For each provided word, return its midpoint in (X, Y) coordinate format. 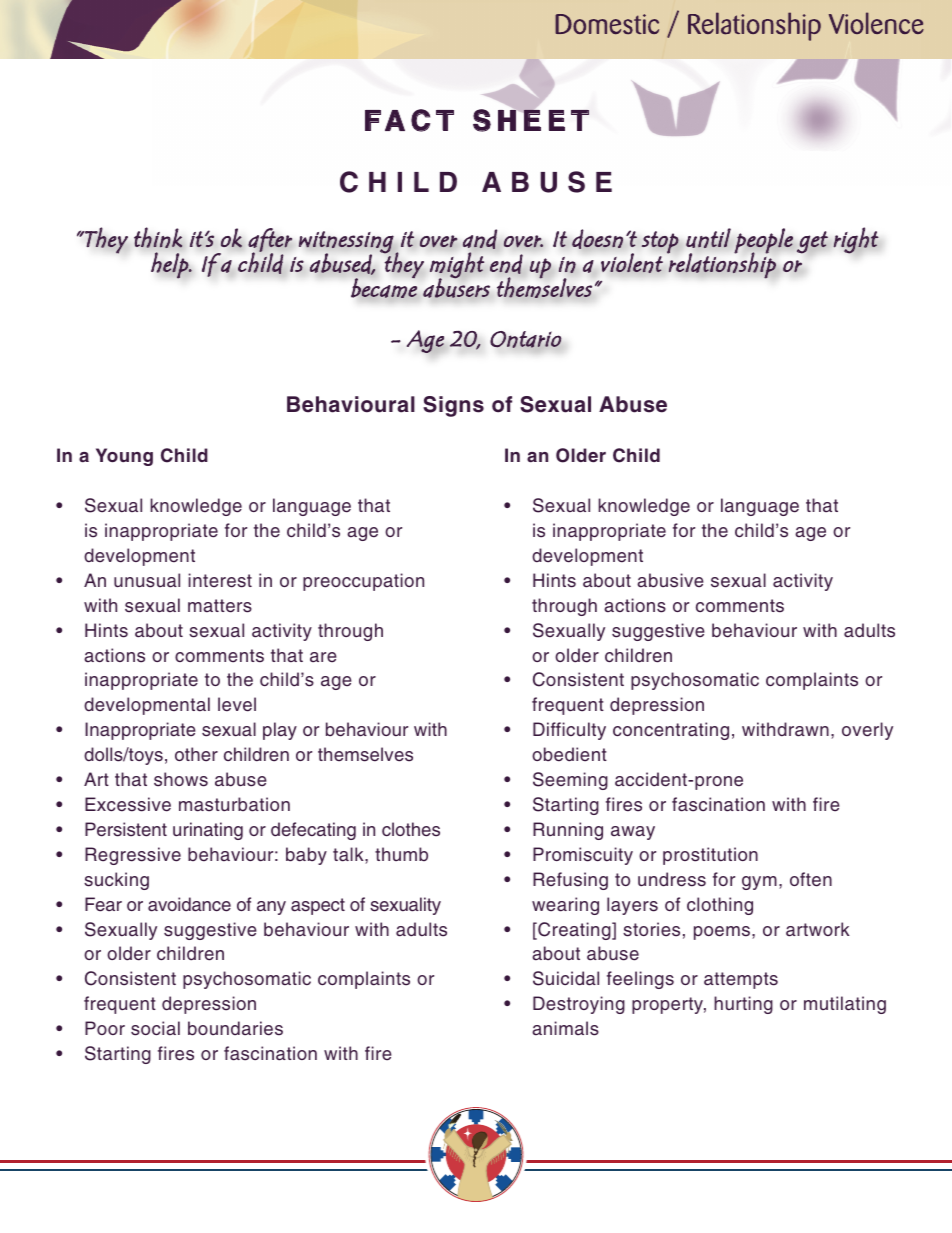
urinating (208, 831)
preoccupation (363, 582)
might (457, 266)
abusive (670, 580)
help (170, 265)
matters (220, 606)
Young (124, 457)
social (155, 1028)
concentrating (671, 731)
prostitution (710, 856)
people (763, 242)
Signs (453, 406)
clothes (411, 829)
